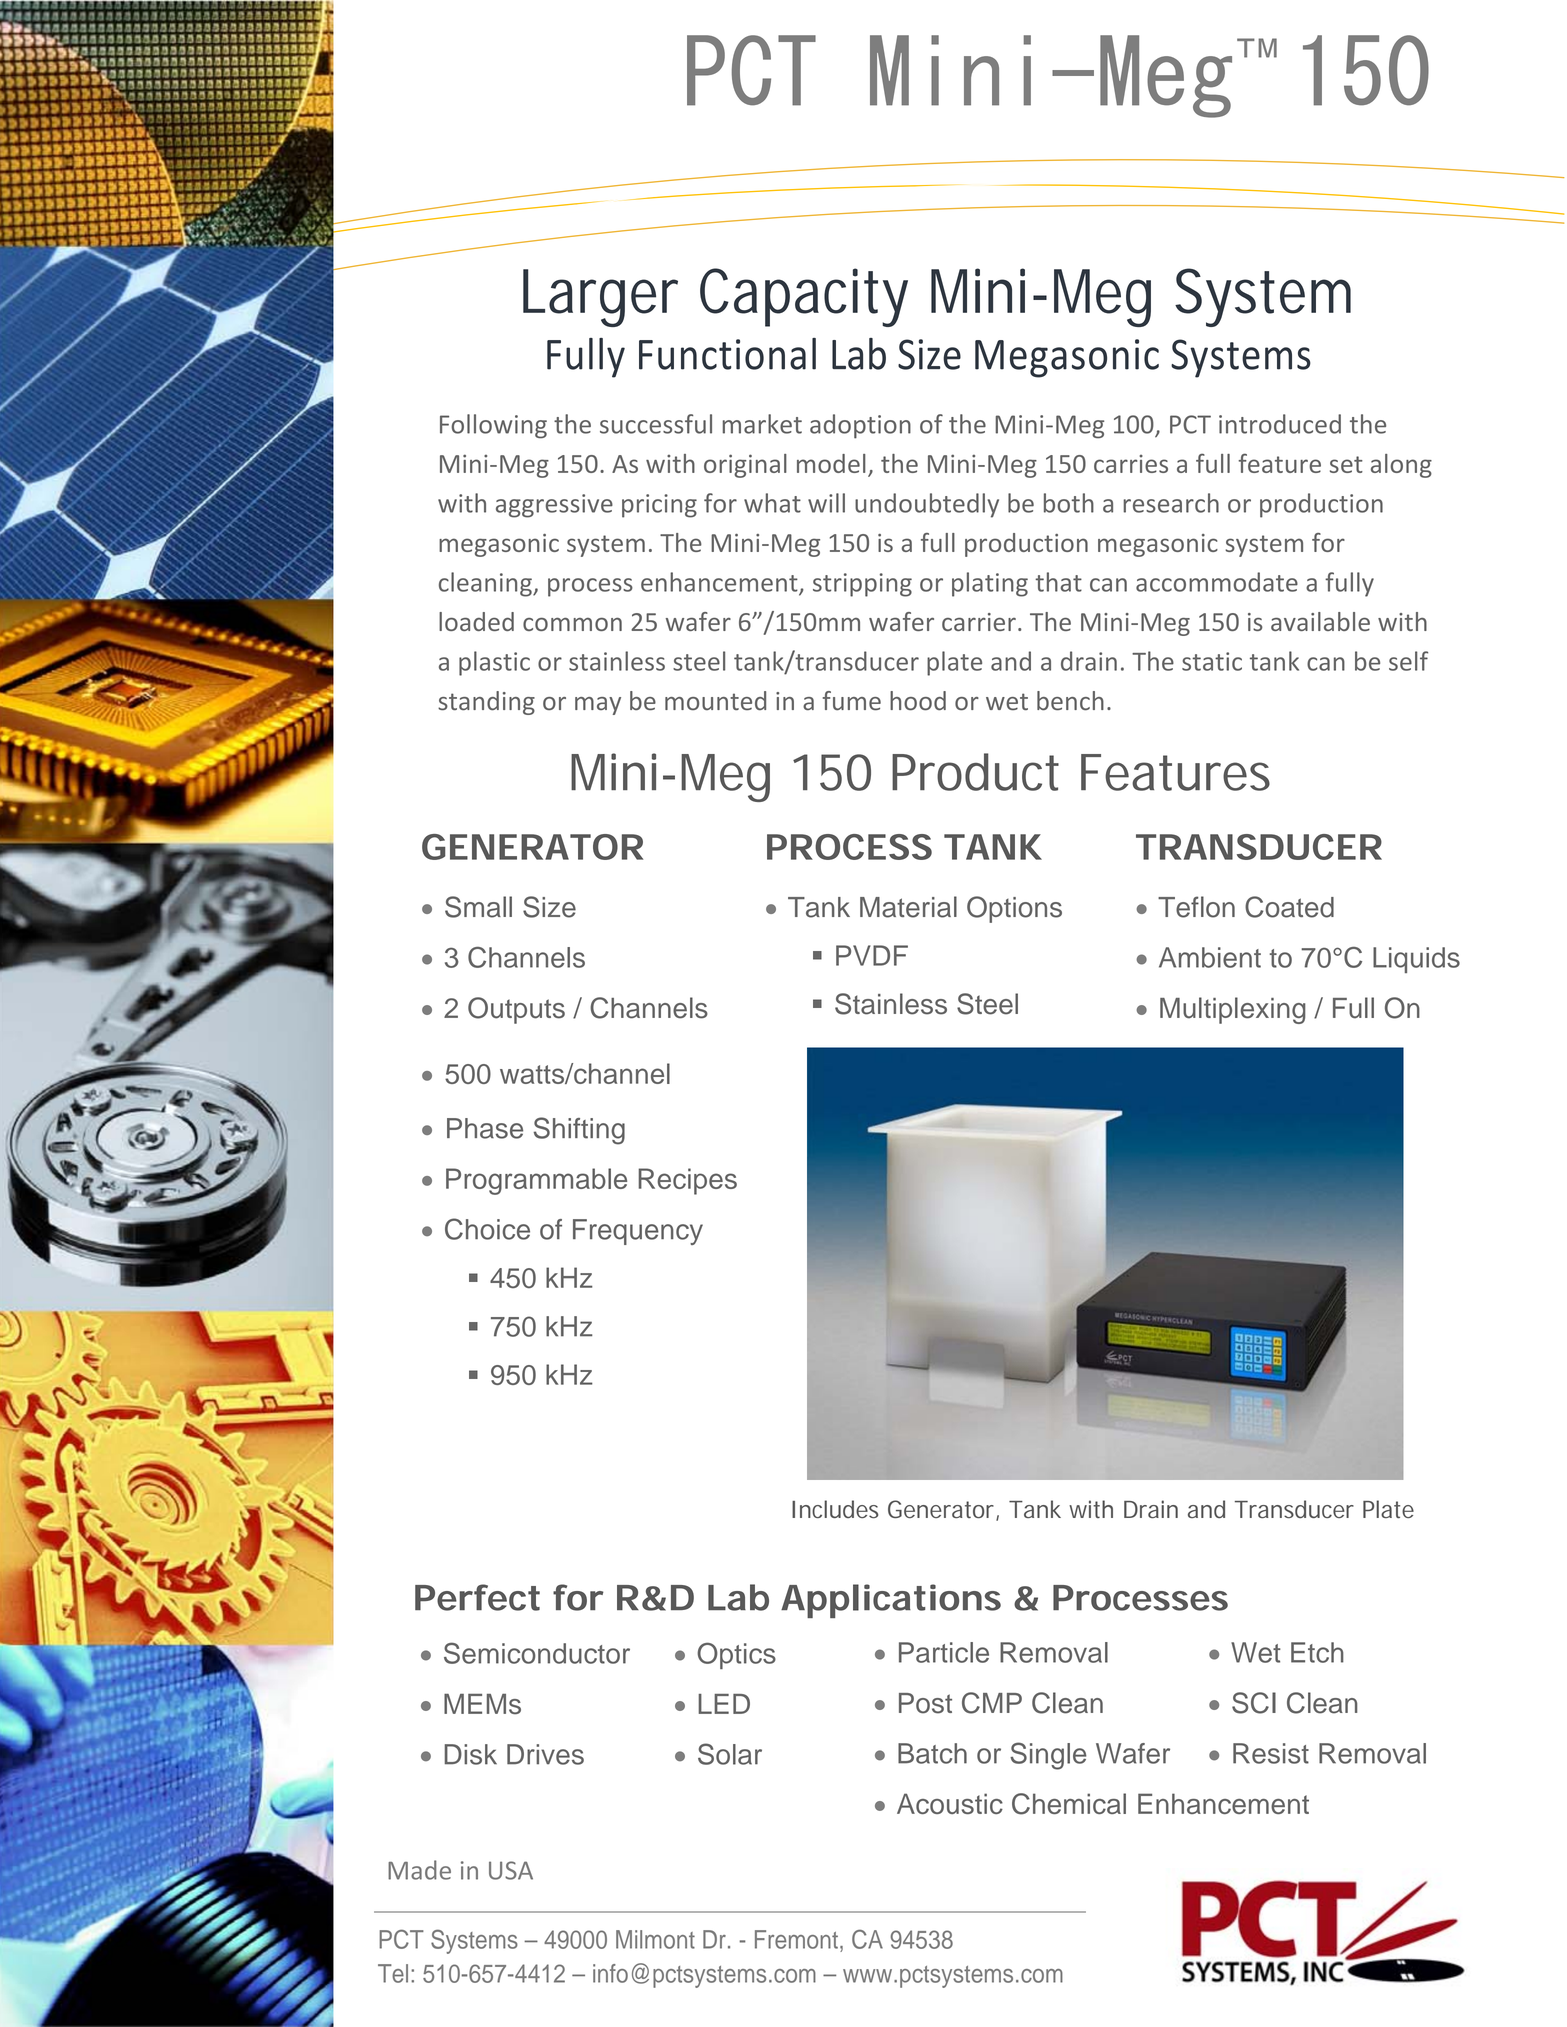  What do you see at coordinates (511, 1870) in the screenshot?
I see `USA` at bounding box center [511, 1870].
